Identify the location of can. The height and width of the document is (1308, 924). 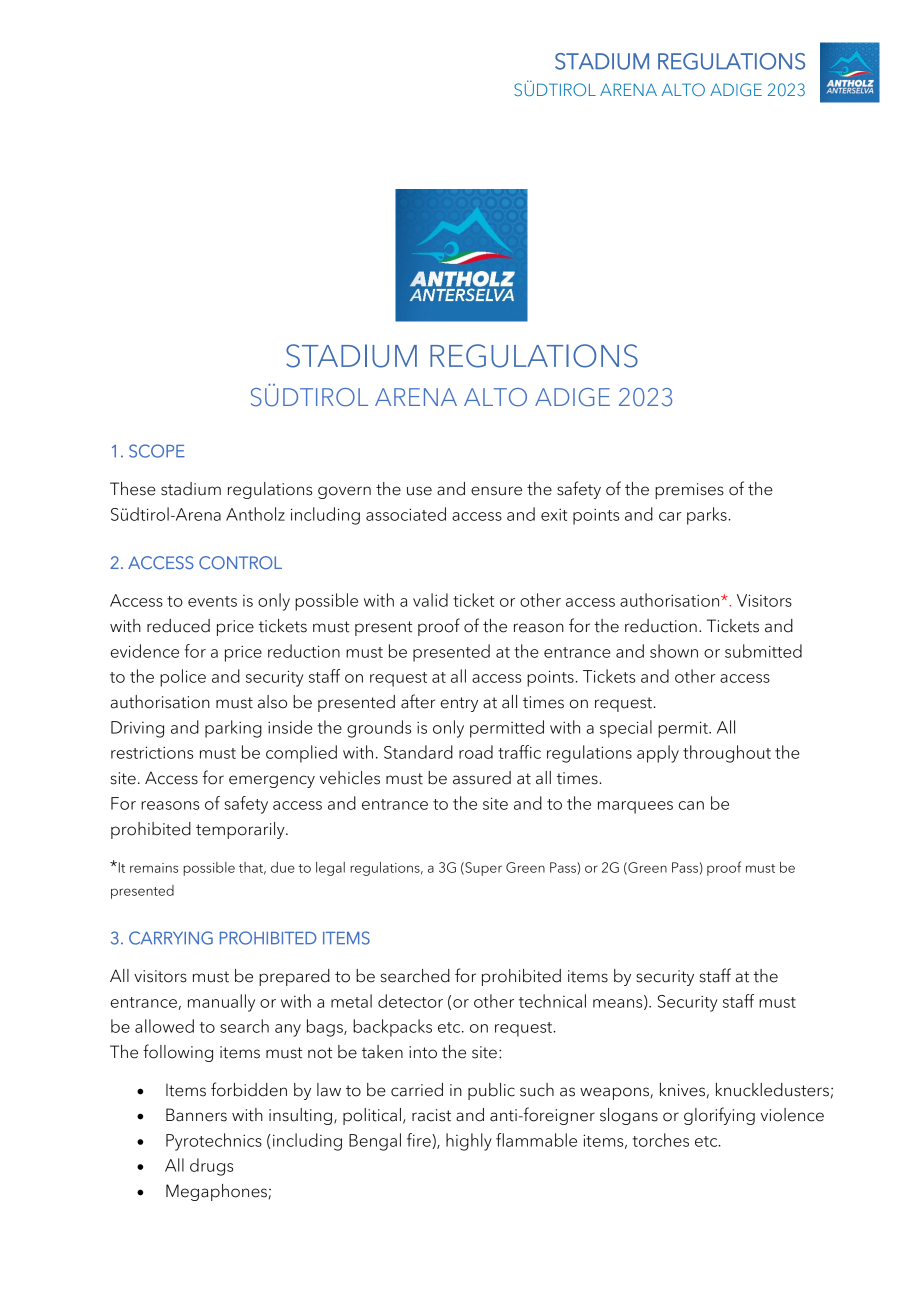
(691, 805).
